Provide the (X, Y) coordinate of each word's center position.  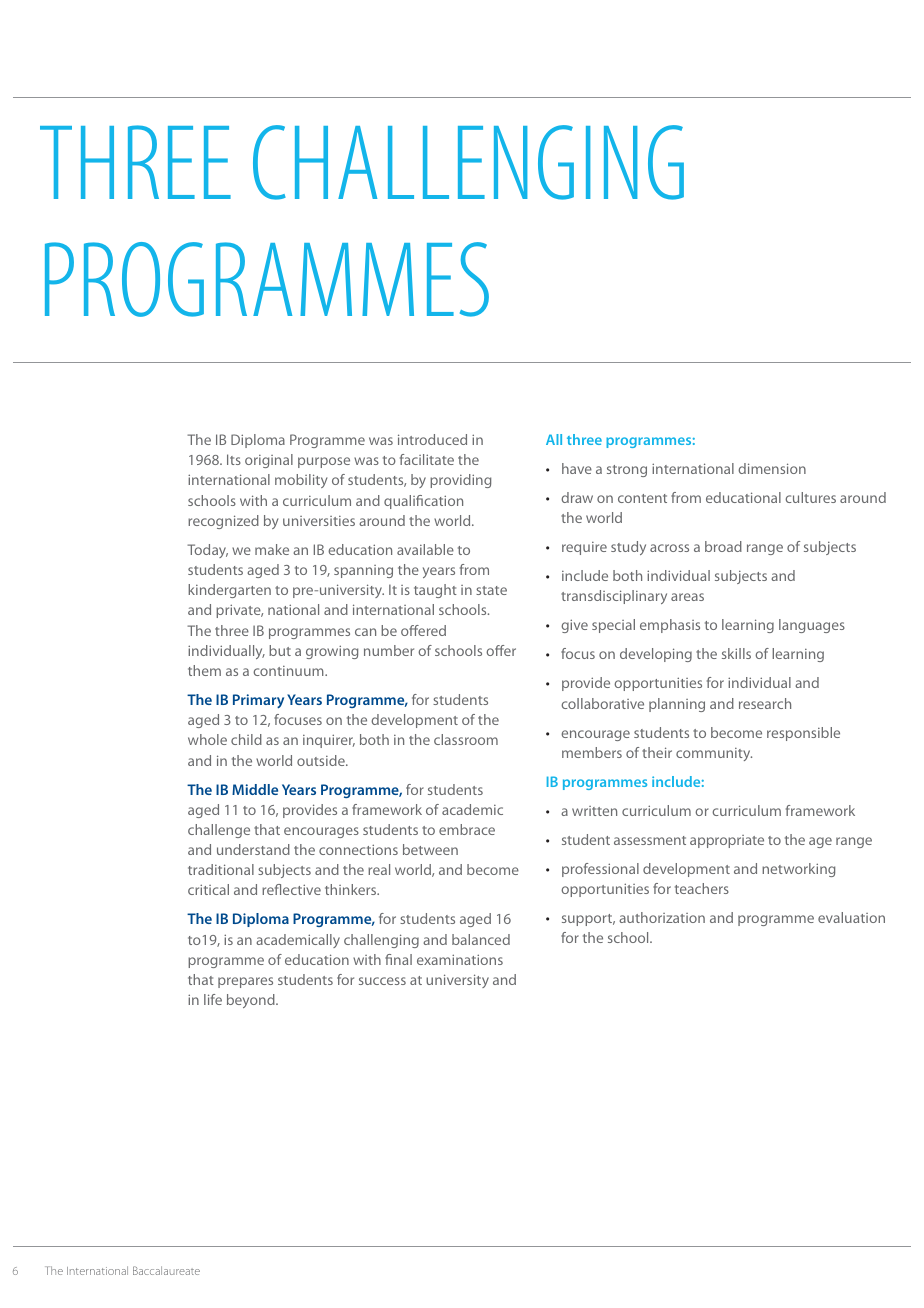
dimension (772, 468)
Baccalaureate (166, 1270)
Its (234, 459)
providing (460, 481)
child (246, 739)
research (765, 703)
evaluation (851, 917)
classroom (466, 739)
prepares (245, 982)
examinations (460, 959)
